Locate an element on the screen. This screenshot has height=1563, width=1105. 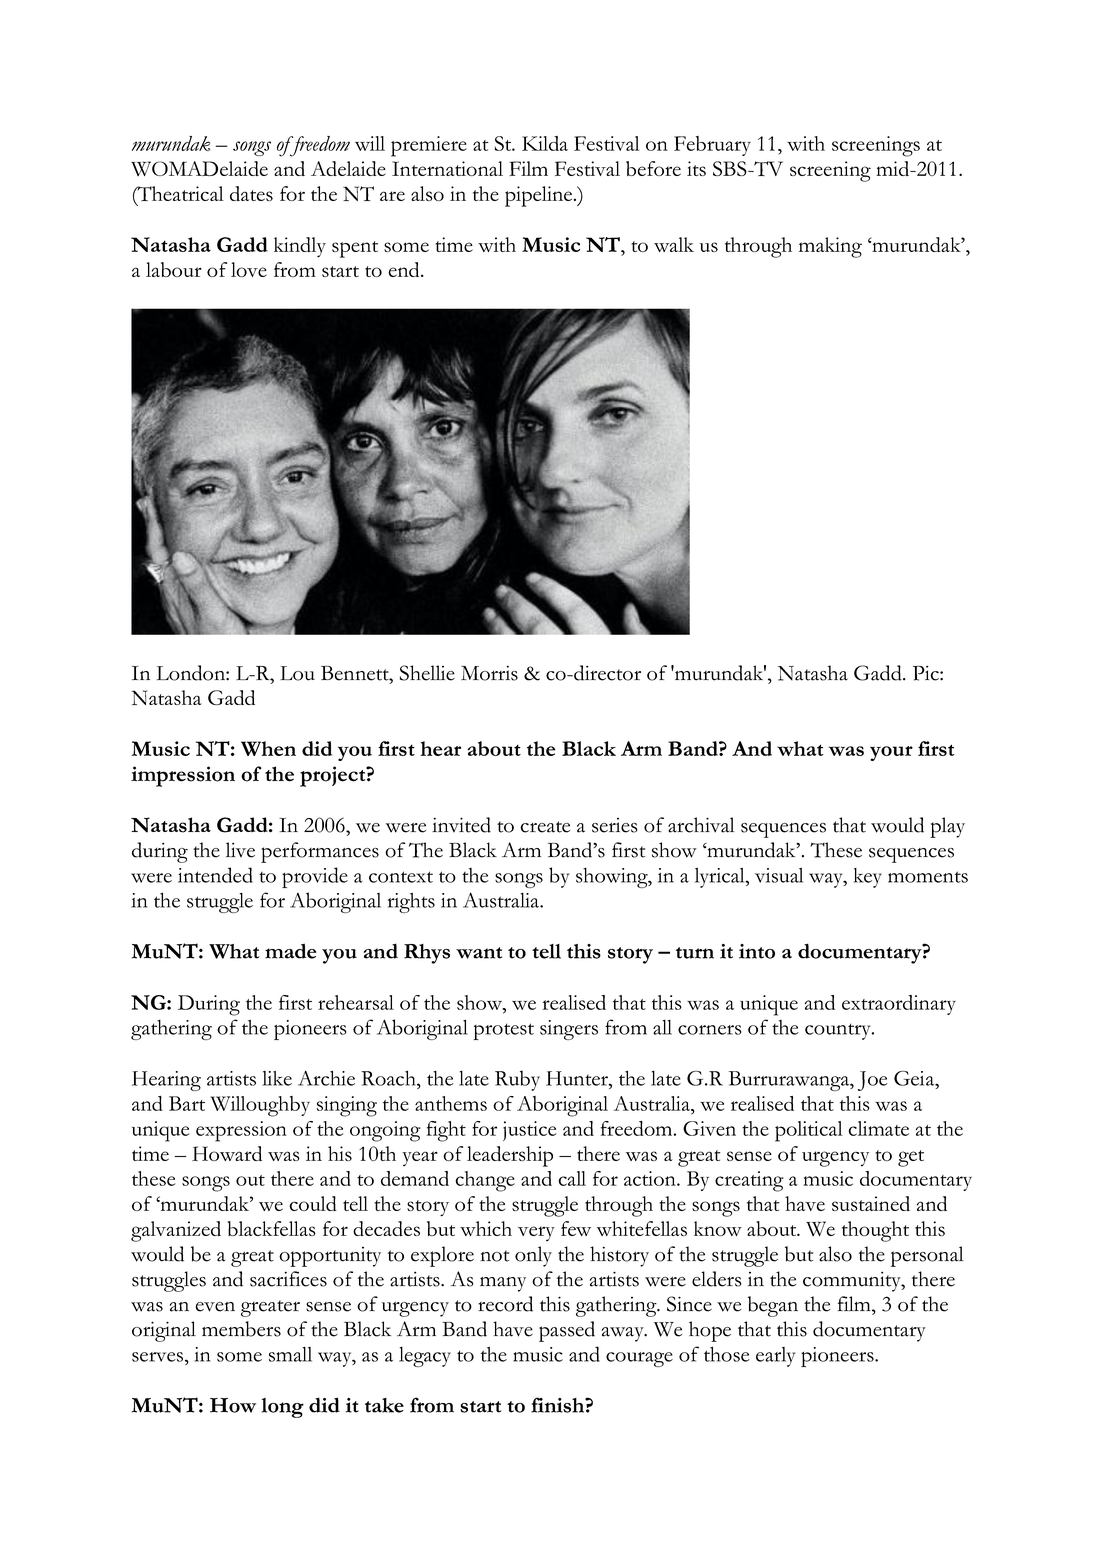
small is located at coordinates (290, 1354).
